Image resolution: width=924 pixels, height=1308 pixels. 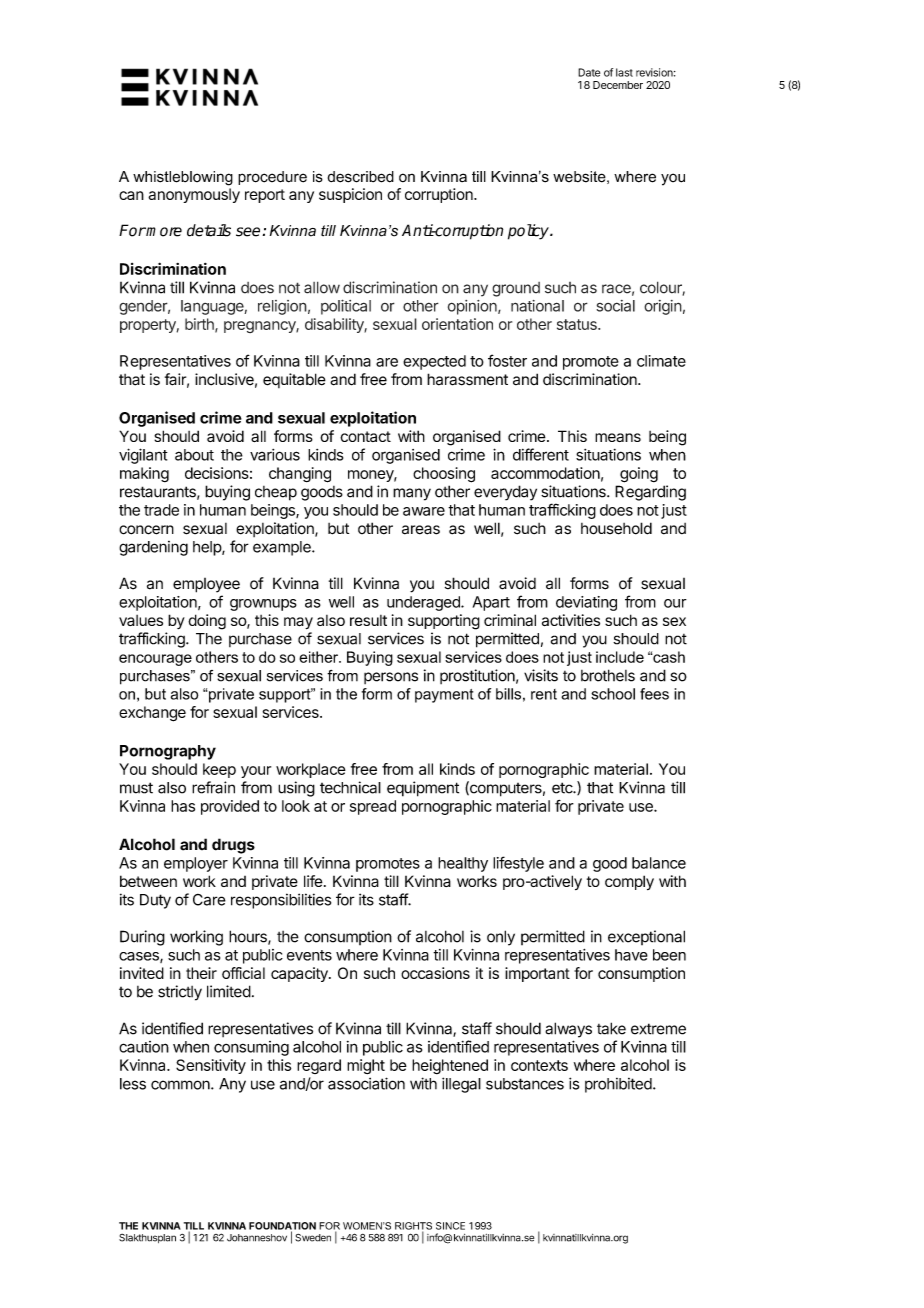 What do you see at coordinates (435, 973) in the screenshot?
I see `occasions` at bounding box center [435, 973].
